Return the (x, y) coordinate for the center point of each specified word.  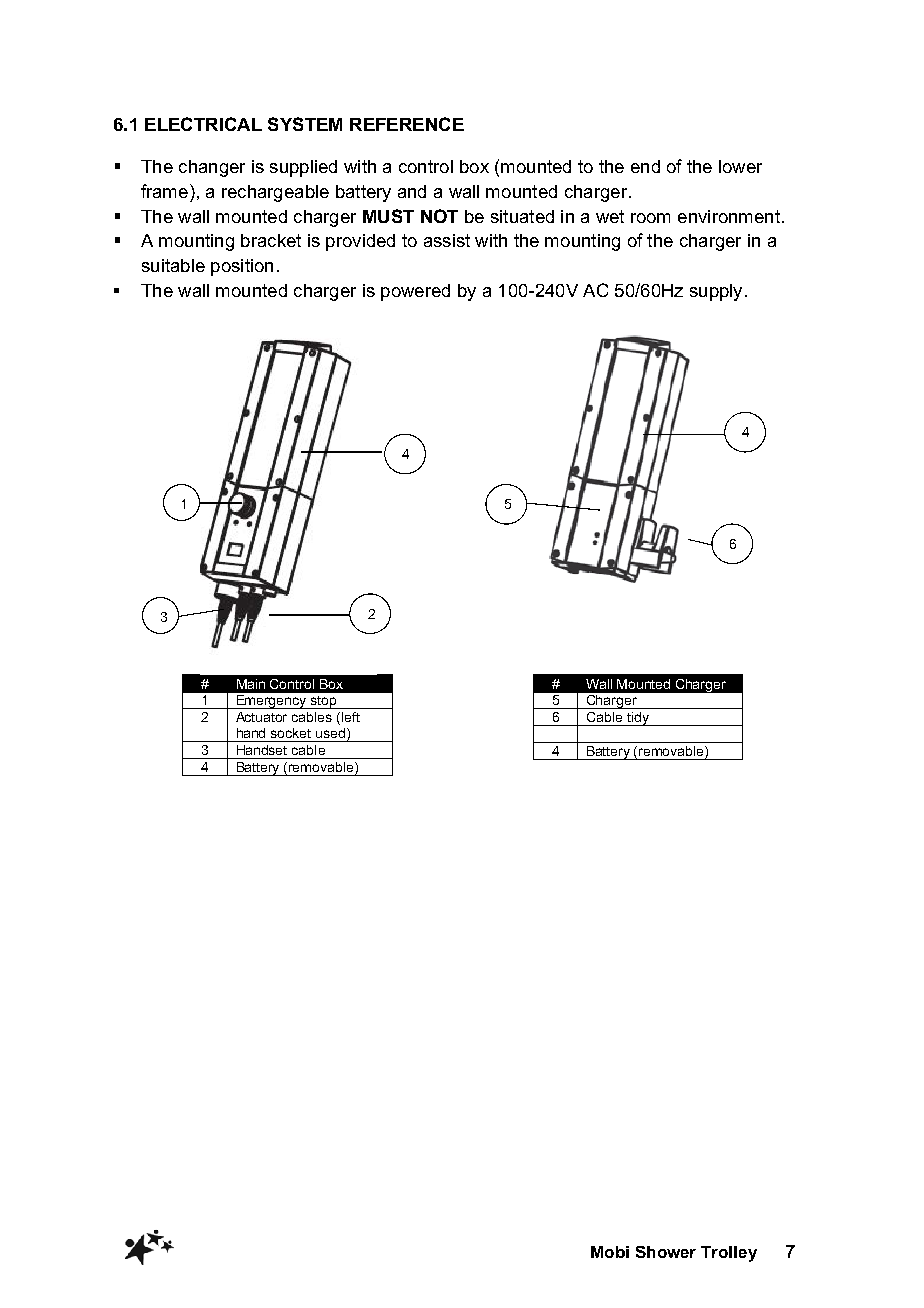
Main (251, 684)
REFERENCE (407, 124)
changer (212, 168)
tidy (638, 719)
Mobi (610, 1252)
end (645, 166)
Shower (666, 1252)
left (349, 718)
